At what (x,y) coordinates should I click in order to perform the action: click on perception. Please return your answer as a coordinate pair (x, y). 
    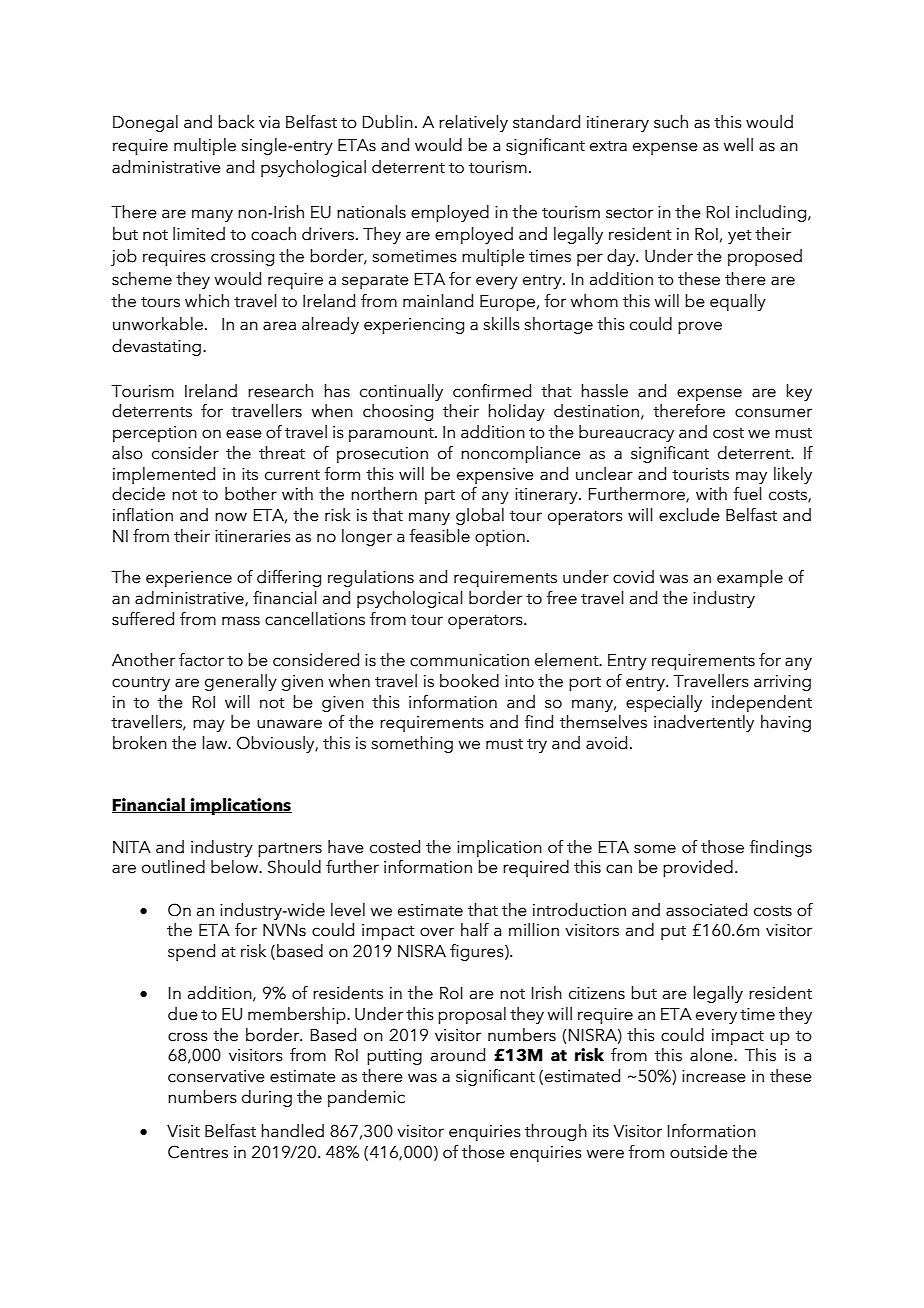
    Looking at the image, I should click on (155, 434).
